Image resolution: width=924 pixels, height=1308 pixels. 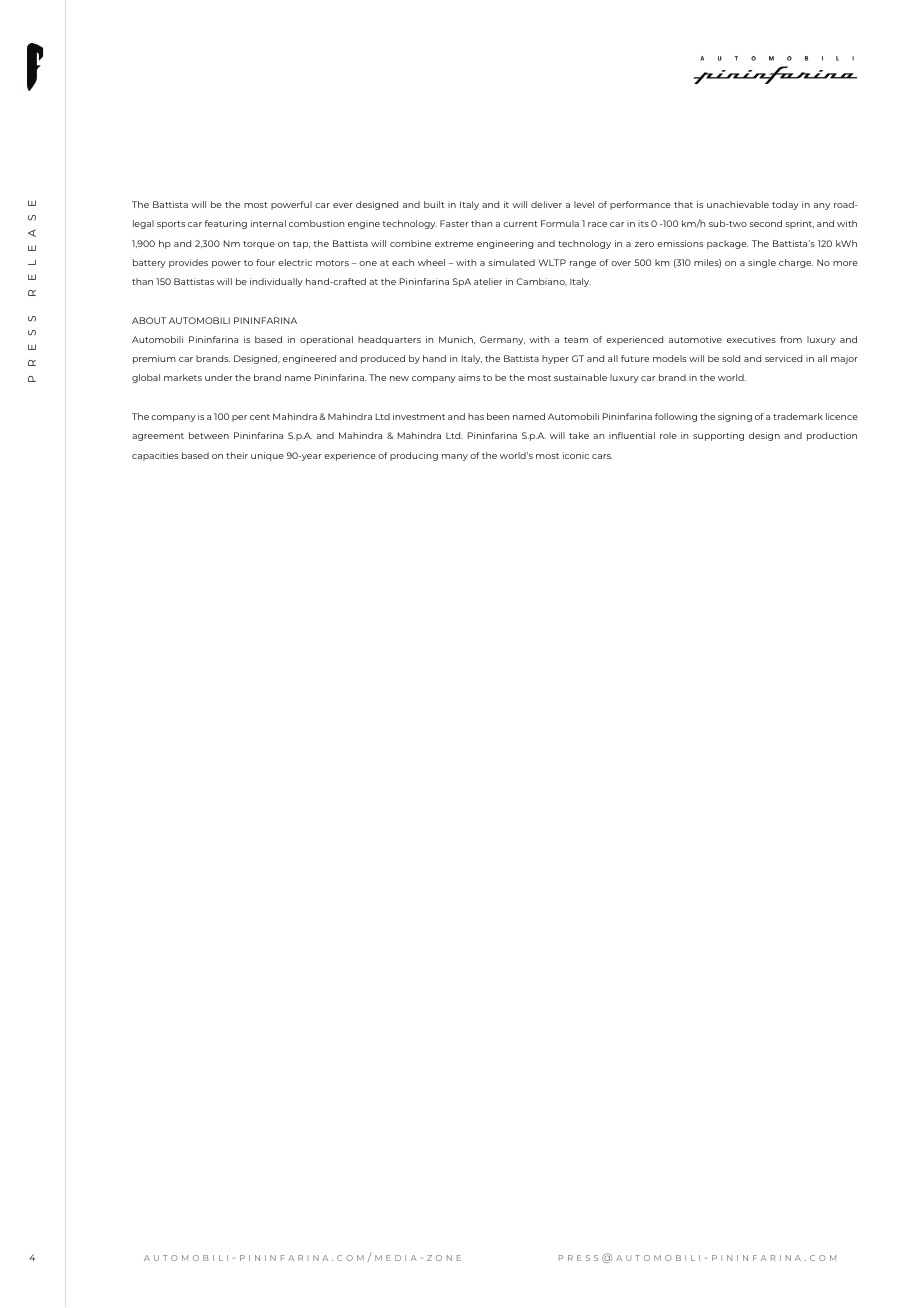 What do you see at coordinates (576, 455) in the image?
I see `iconic` at bounding box center [576, 455].
